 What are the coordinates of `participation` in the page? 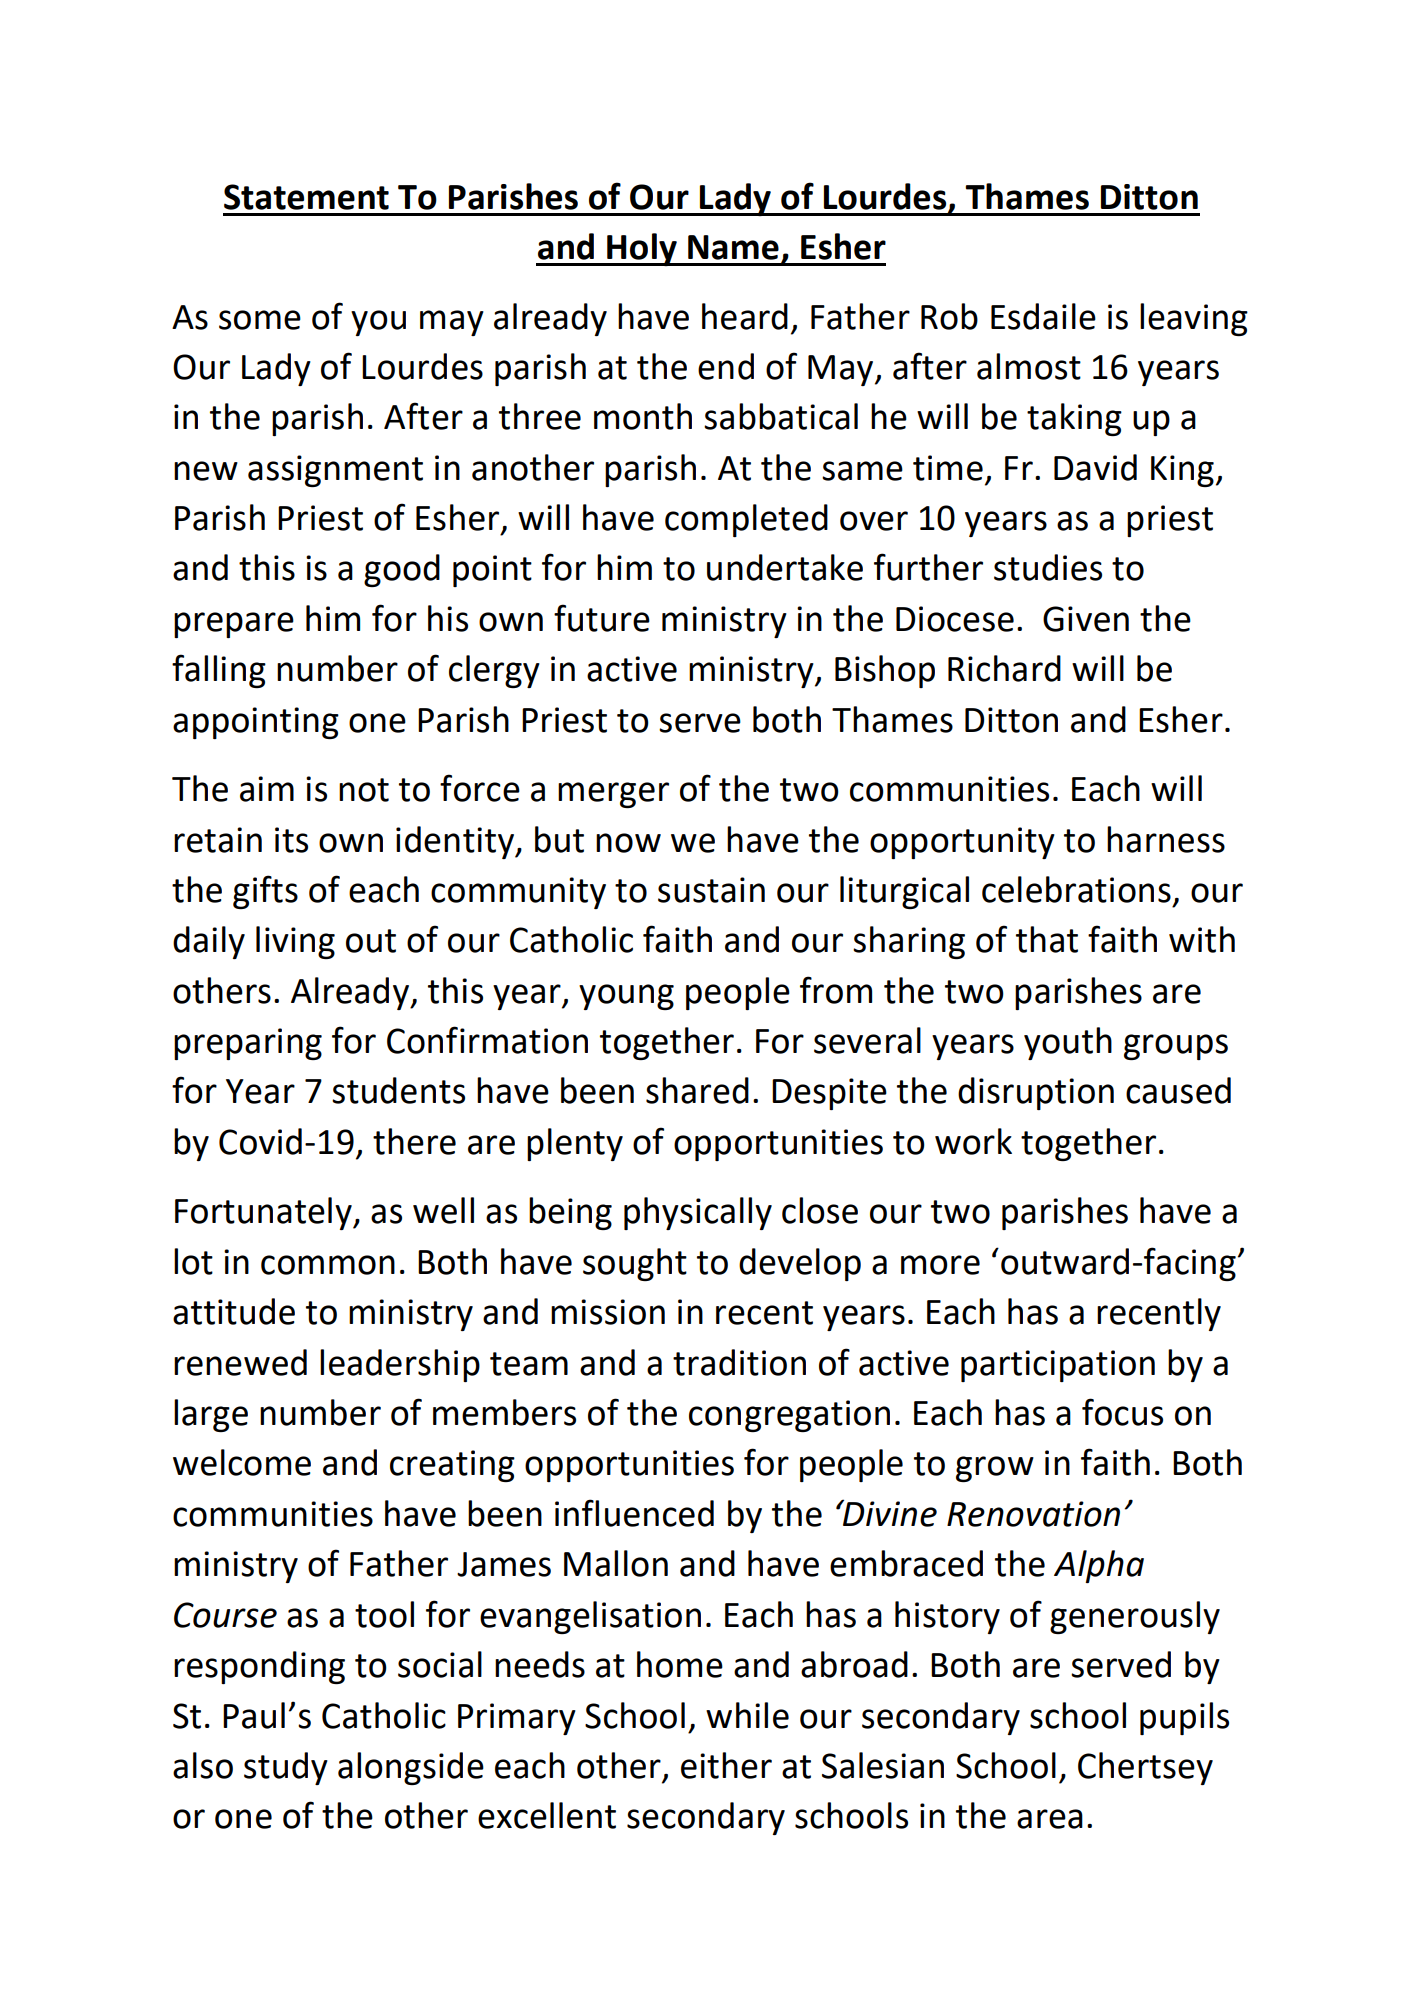 It's located at (1058, 1366).
